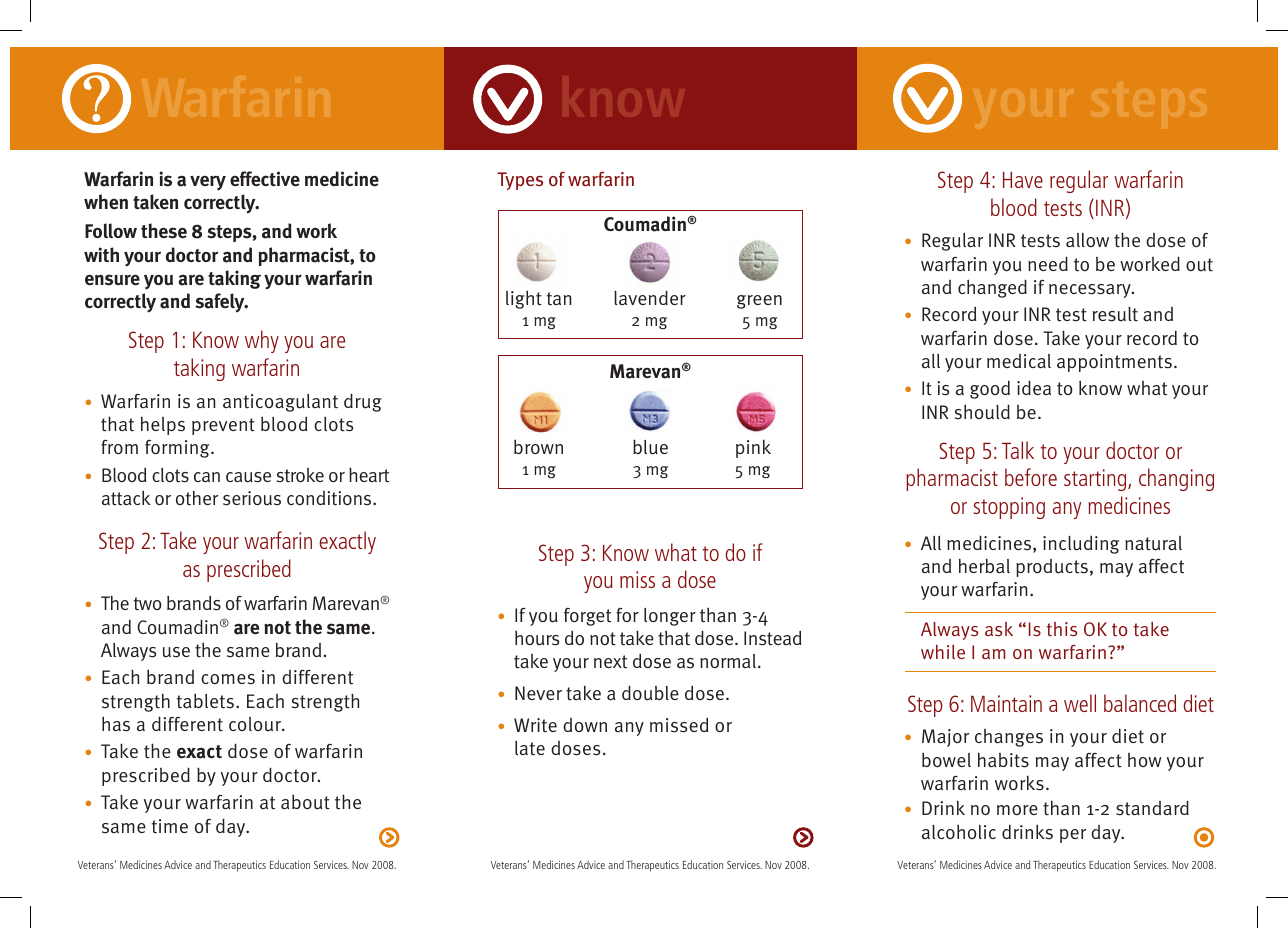 This screenshot has width=1288, height=928. Describe the element at coordinates (1009, 508) in the screenshot. I see `stopping` at that location.
